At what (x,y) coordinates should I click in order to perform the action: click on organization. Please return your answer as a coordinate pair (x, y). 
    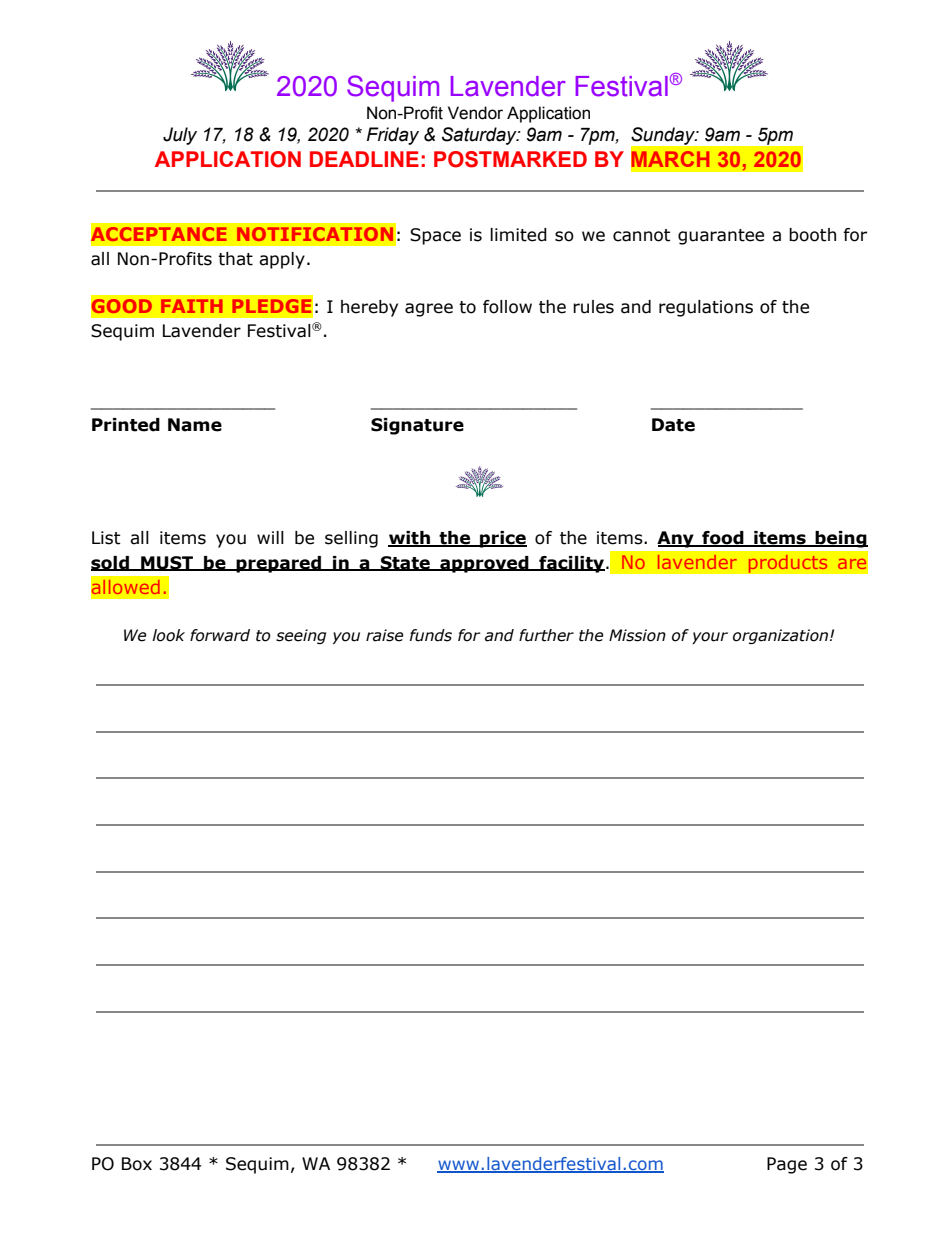
    Looking at the image, I should click on (782, 636).
